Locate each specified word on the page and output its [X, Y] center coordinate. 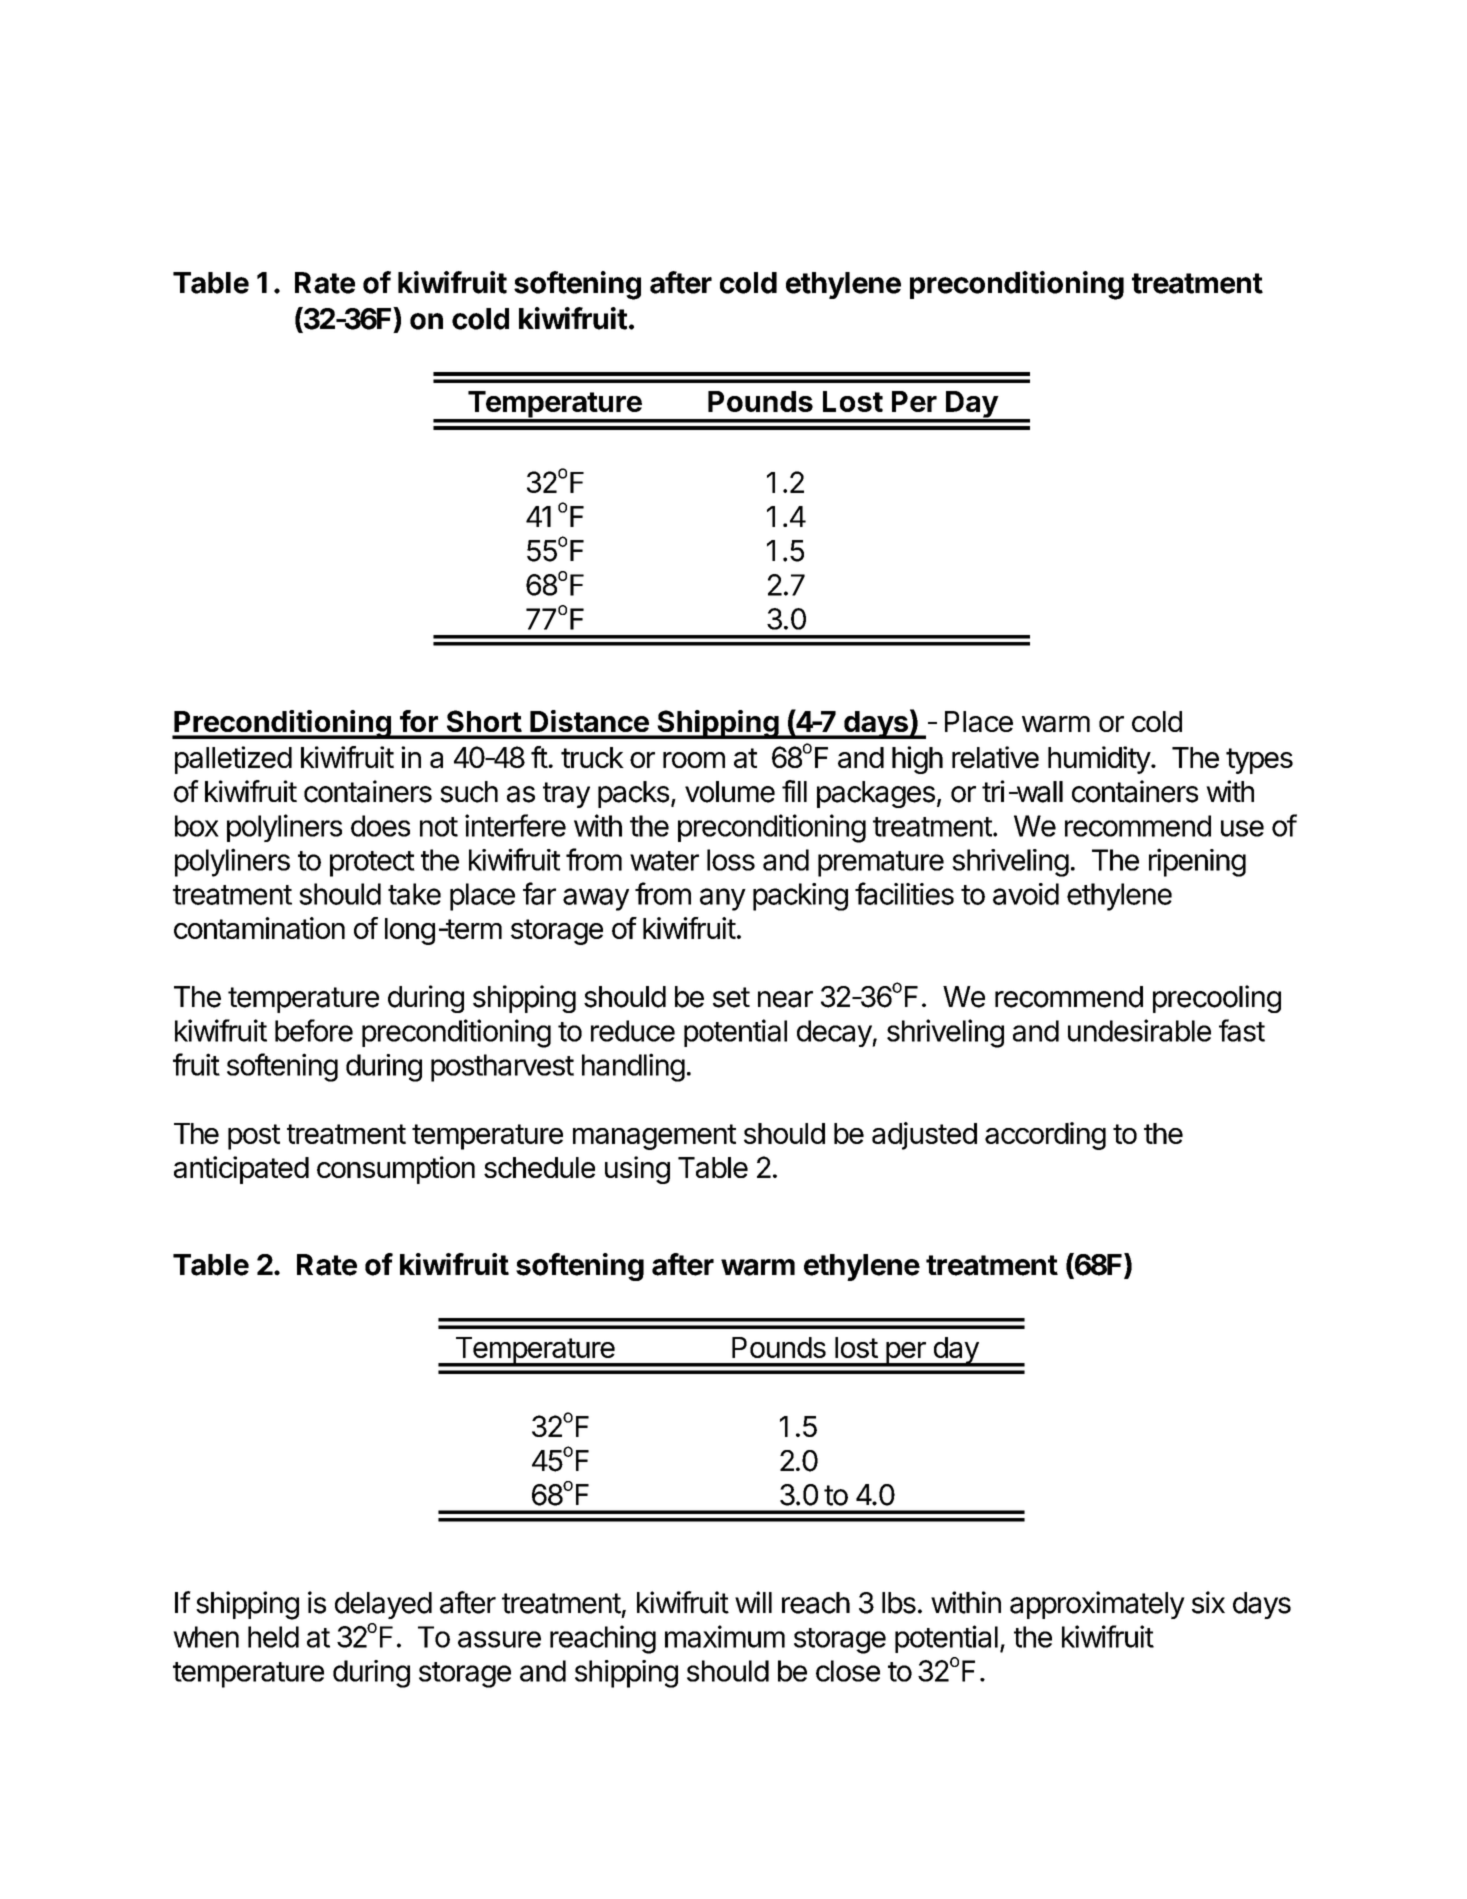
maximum [725, 1636]
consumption [396, 1170]
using [637, 1170]
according [1045, 1136]
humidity [1100, 760]
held [273, 1637]
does [380, 826]
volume [730, 792]
